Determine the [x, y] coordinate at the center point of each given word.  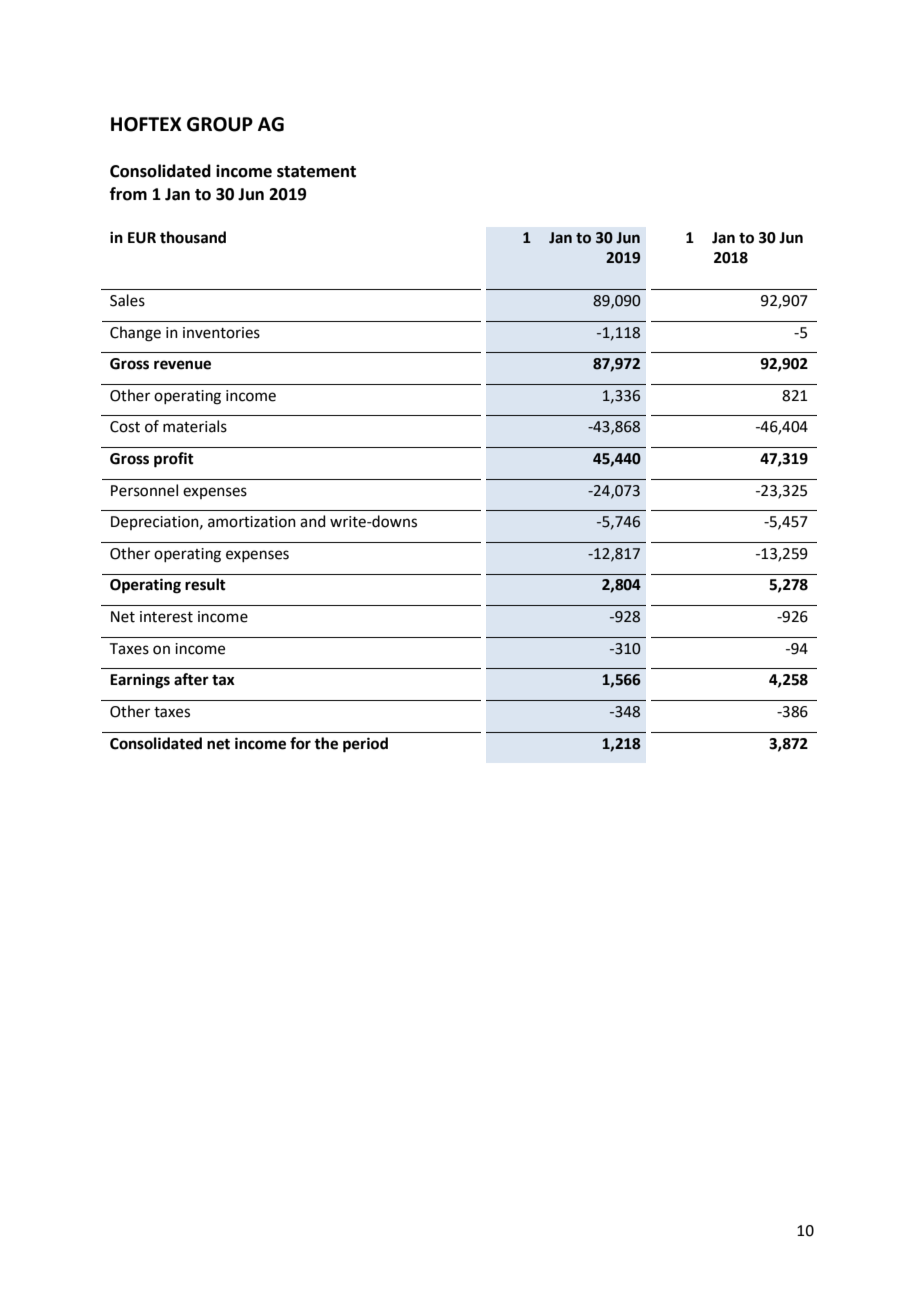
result [205, 584]
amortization [252, 522]
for [300, 743]
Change [135, 334]
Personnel [144, 490]
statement [316, 172]
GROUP [220, 124]
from [128, 194]
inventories [221, 333]
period [365, 745]
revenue [182, 365]
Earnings [140, 681]
